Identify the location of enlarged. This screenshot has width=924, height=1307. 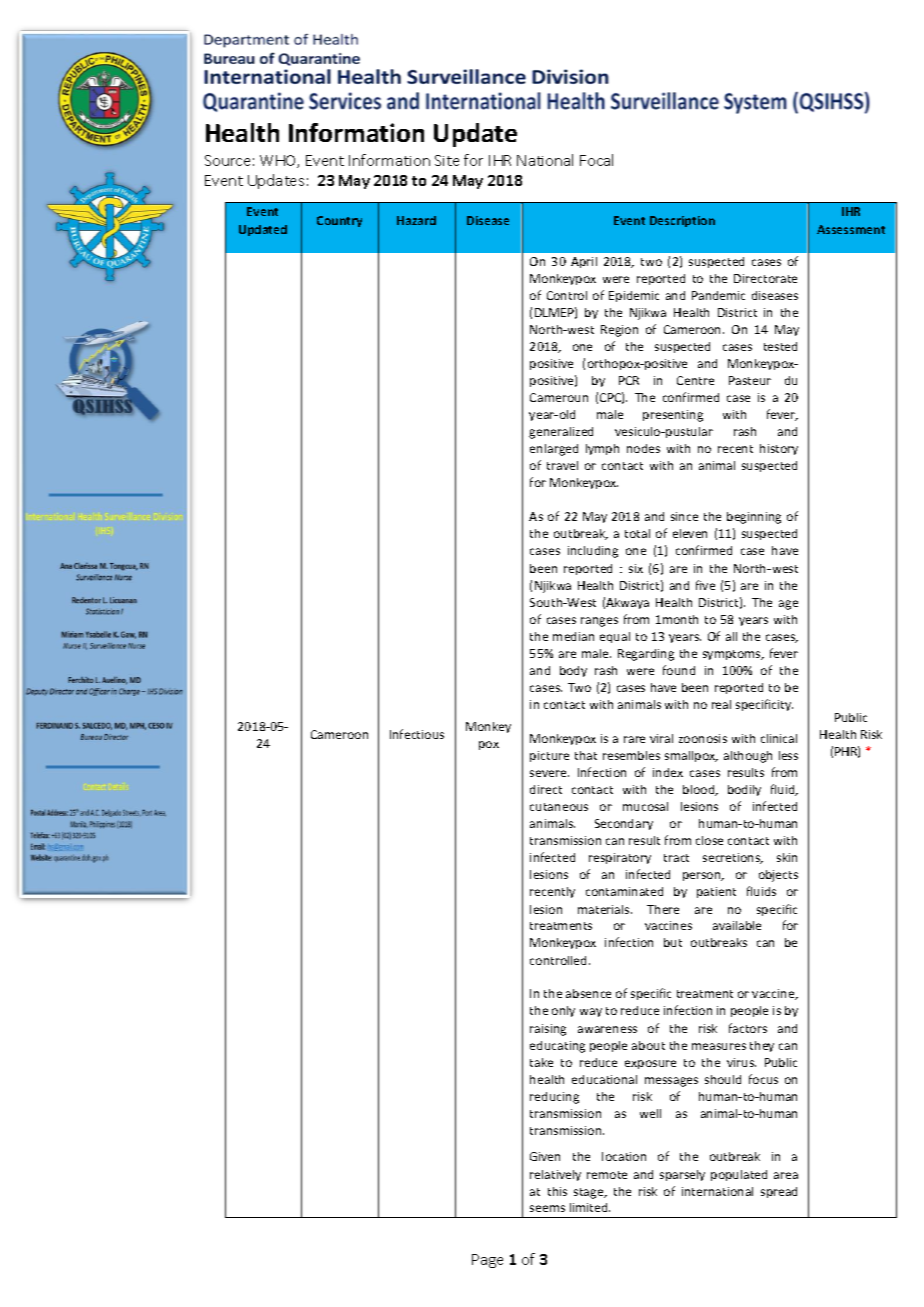
(554, 450).
